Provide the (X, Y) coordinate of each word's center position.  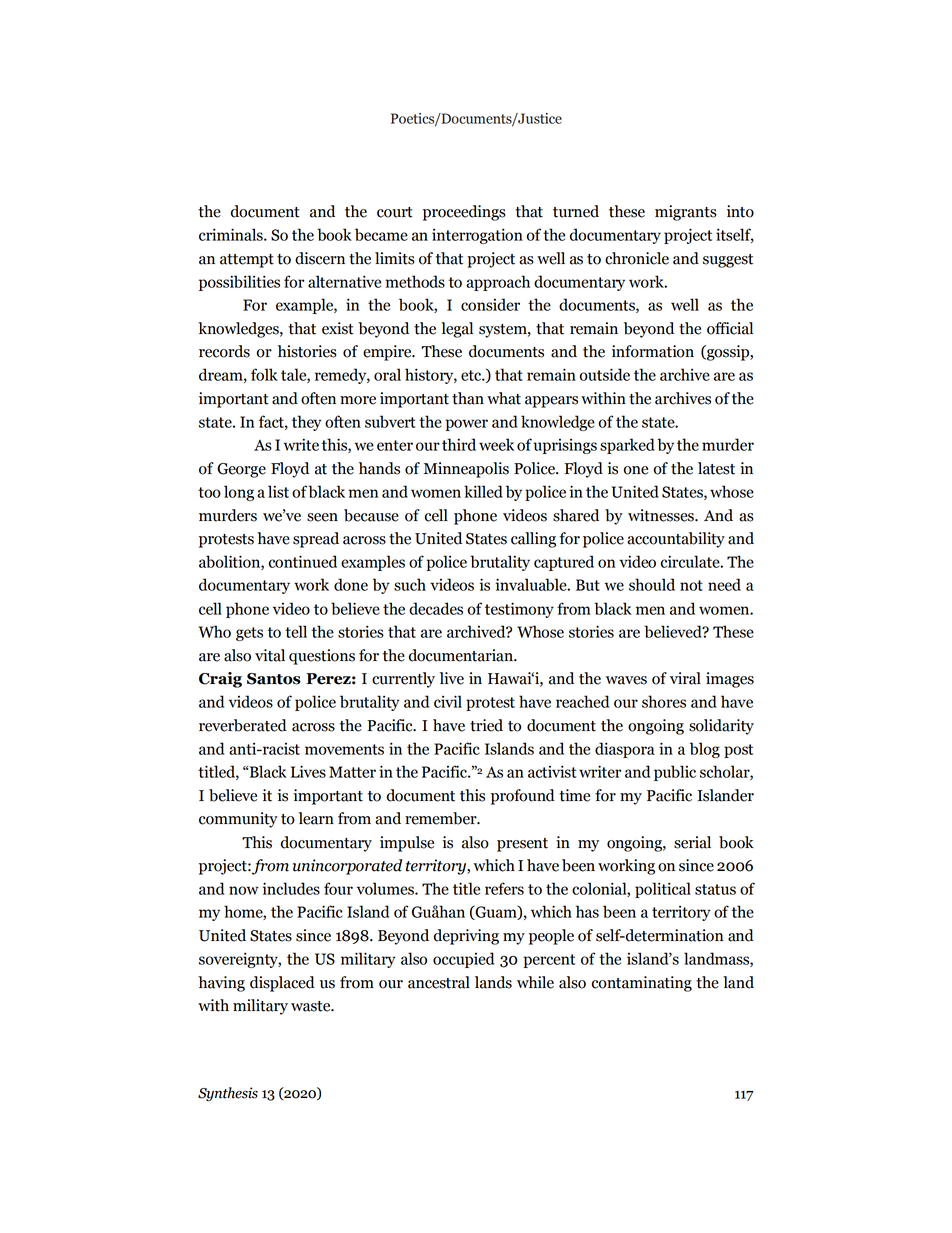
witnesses (662, 515)
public (675, 773)
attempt (247, 261)
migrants (686, 213)
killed (483, 491)
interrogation (477, 236)
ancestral (439, 982)
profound (523, 797)
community (238, 820)
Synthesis (228, 1094)
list (278, 491)
